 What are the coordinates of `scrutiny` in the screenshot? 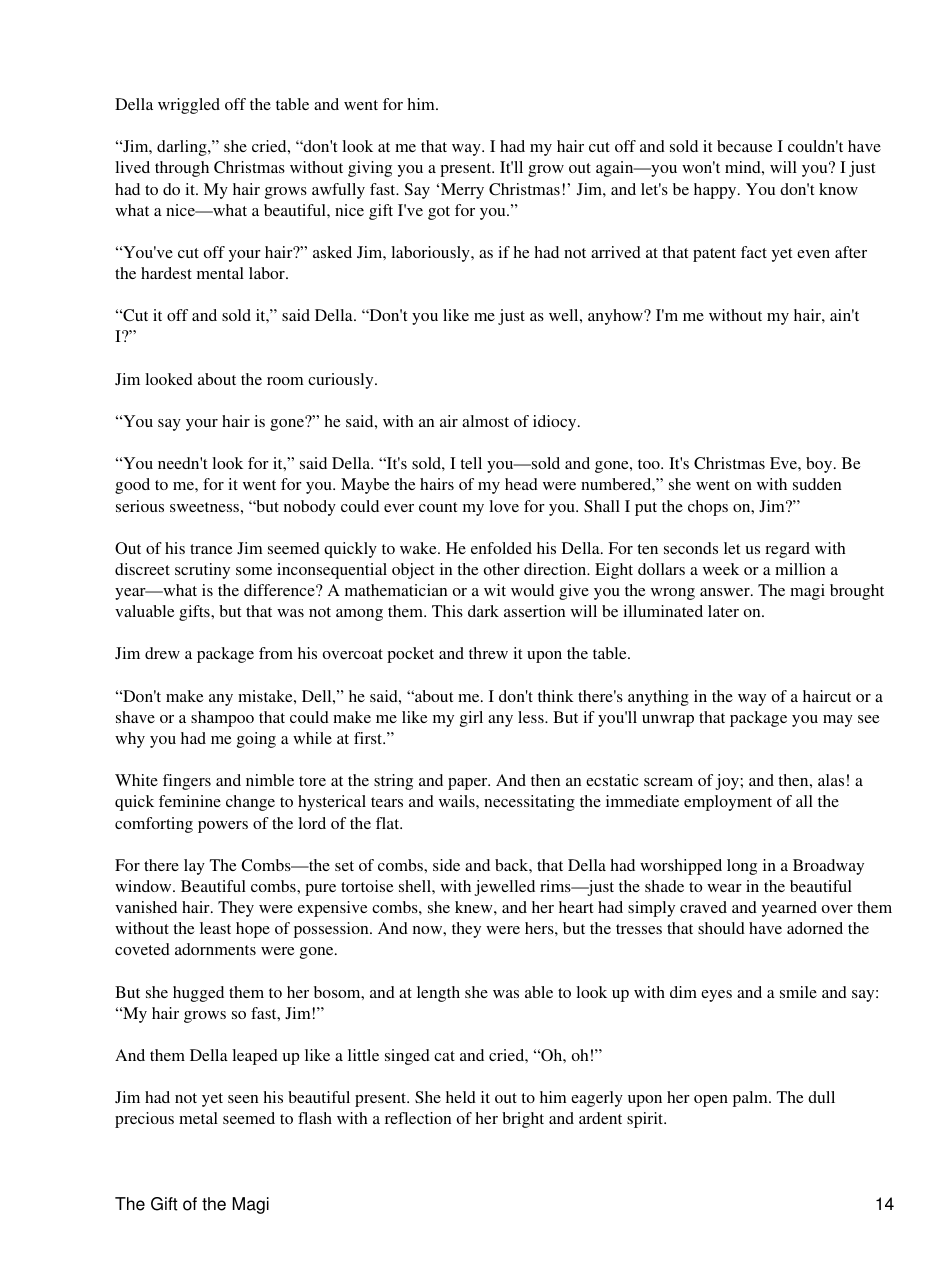 It's located at (202, 571).
